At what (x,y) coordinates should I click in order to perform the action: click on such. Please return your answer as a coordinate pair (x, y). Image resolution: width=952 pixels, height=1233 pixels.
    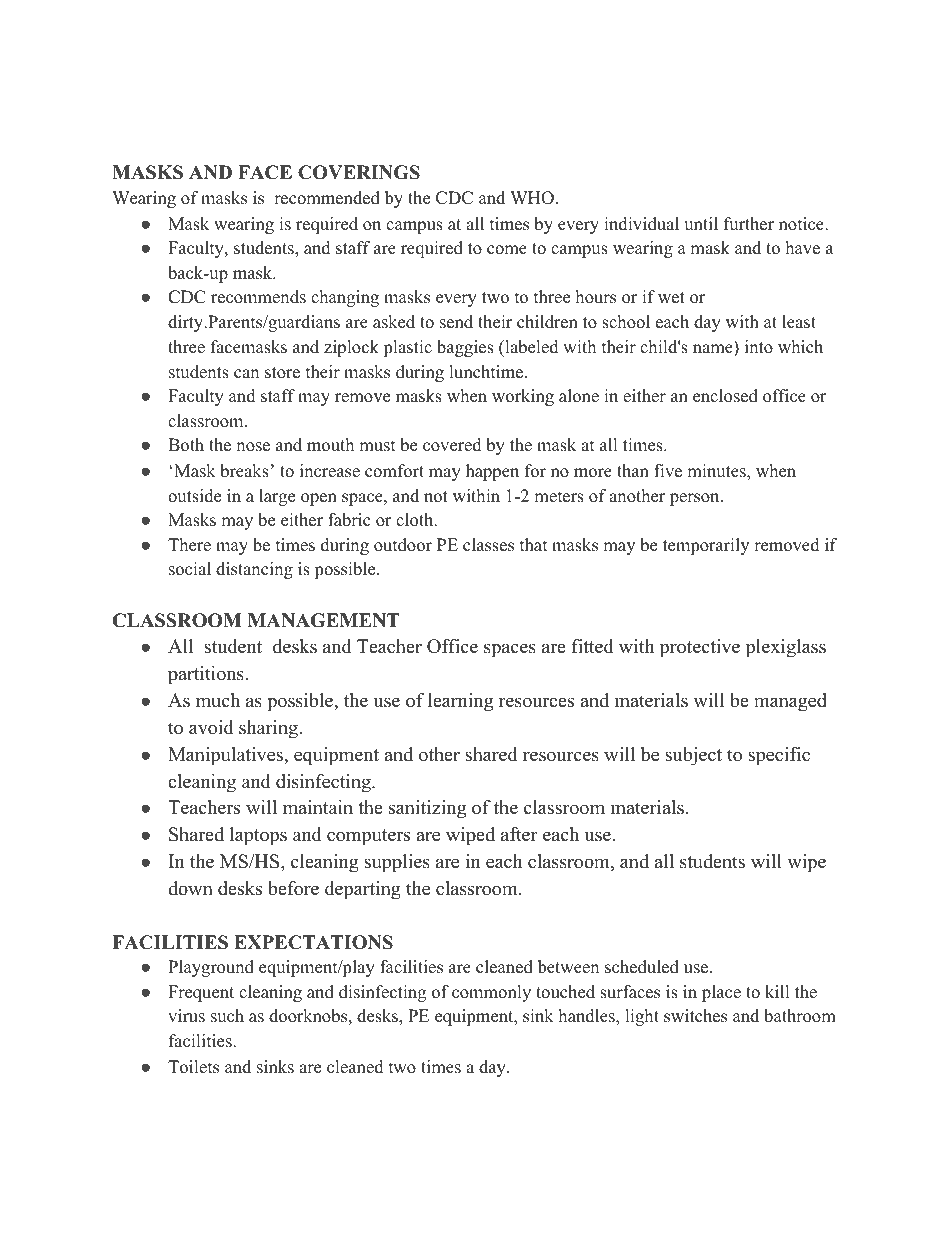
    Looking at the image, I should click on (227, 1016).
